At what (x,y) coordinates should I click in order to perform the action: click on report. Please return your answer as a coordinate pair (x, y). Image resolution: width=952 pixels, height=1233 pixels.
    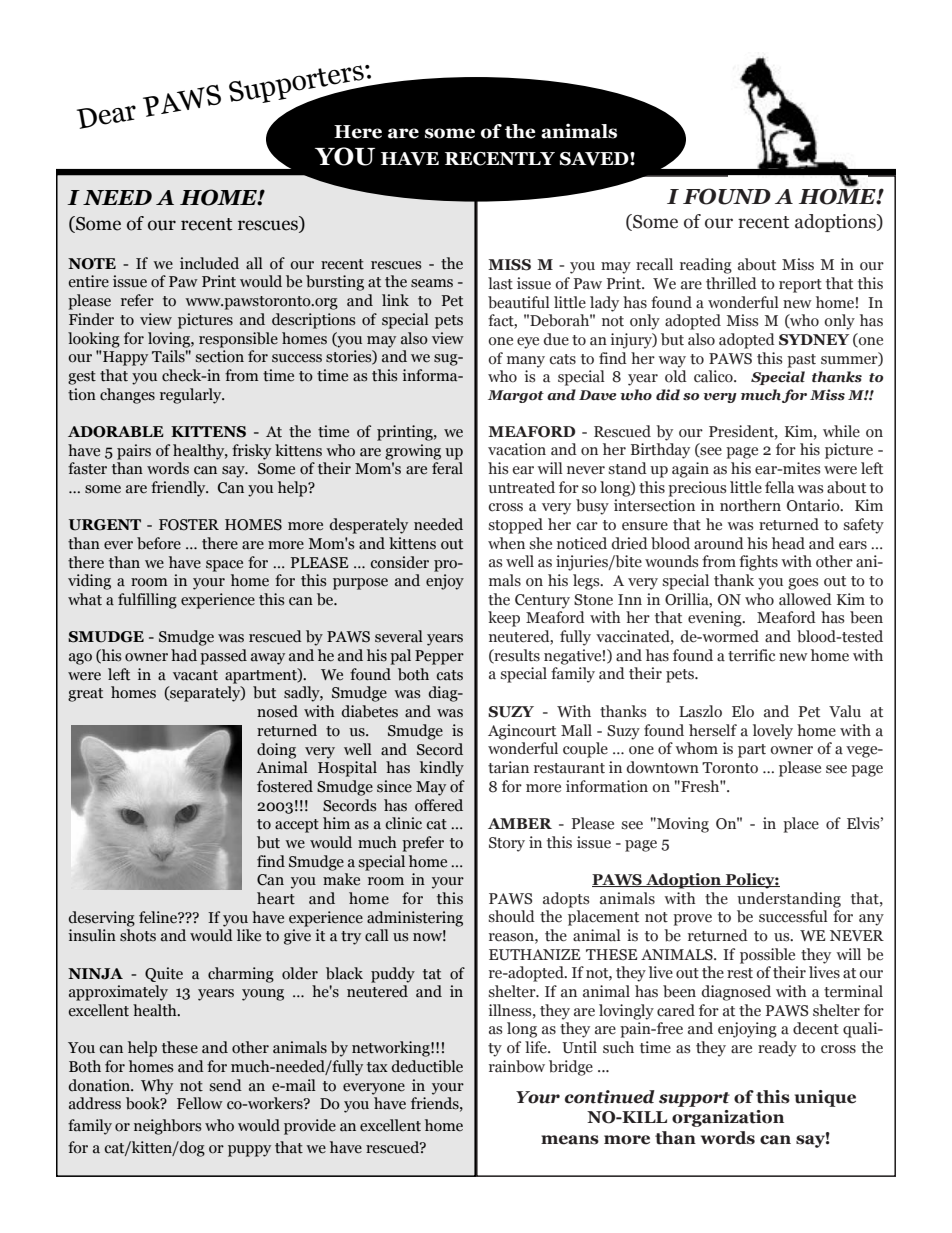
    Looking at the image, I should click on (800, 286).
